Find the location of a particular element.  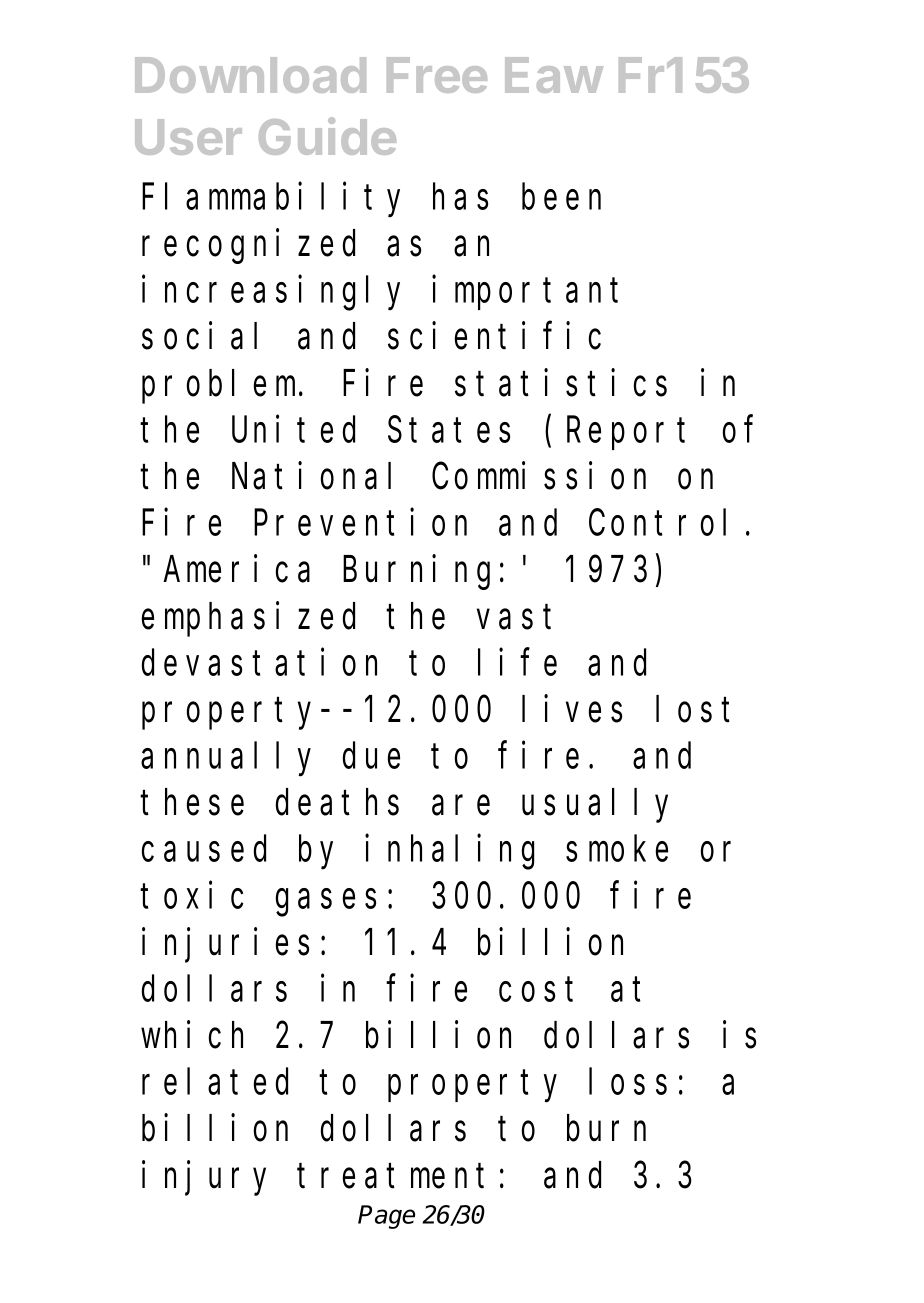

been is located at coordinates (561, 197).
